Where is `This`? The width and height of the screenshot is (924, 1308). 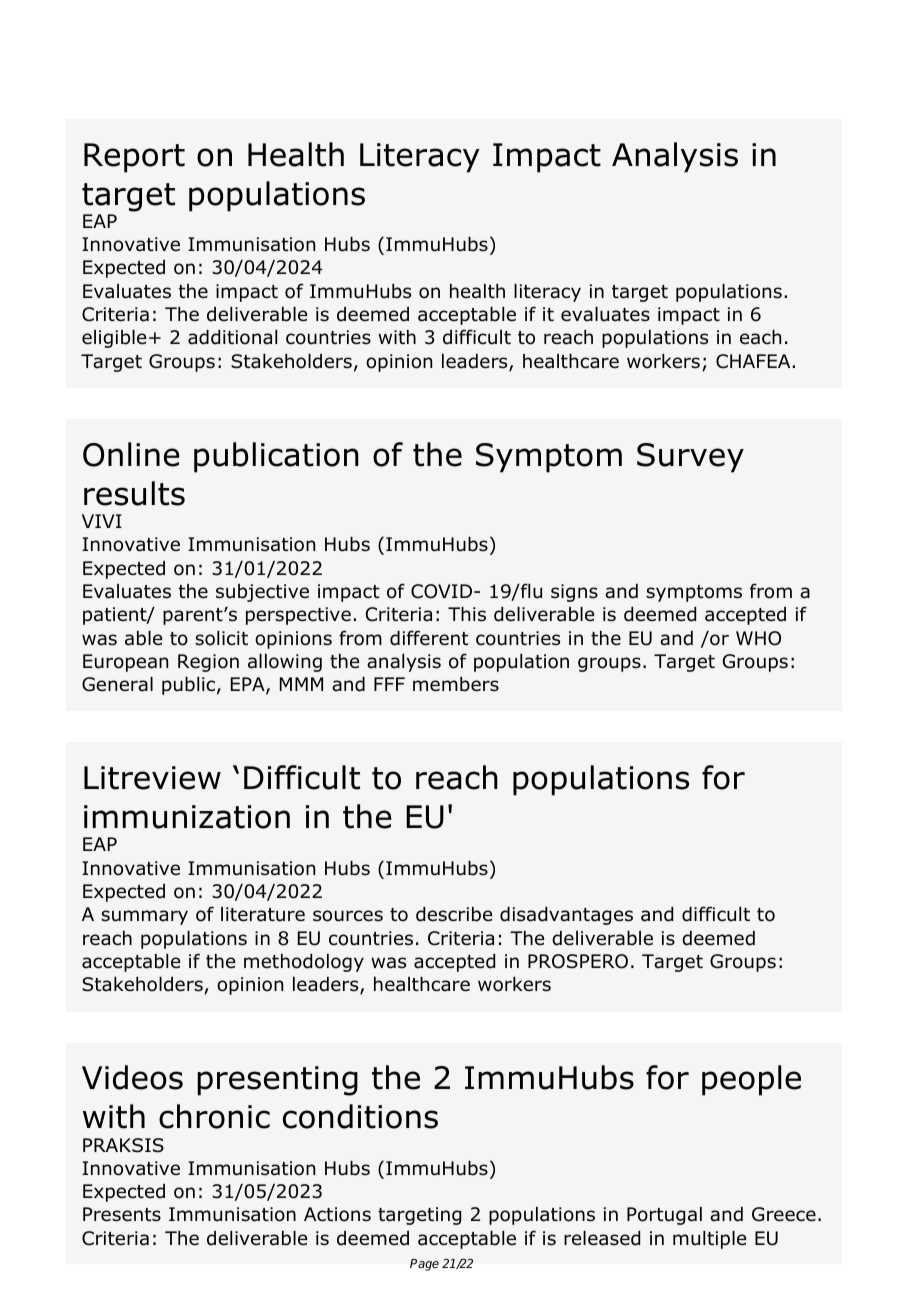 This is located at coordinates (467, 614).
